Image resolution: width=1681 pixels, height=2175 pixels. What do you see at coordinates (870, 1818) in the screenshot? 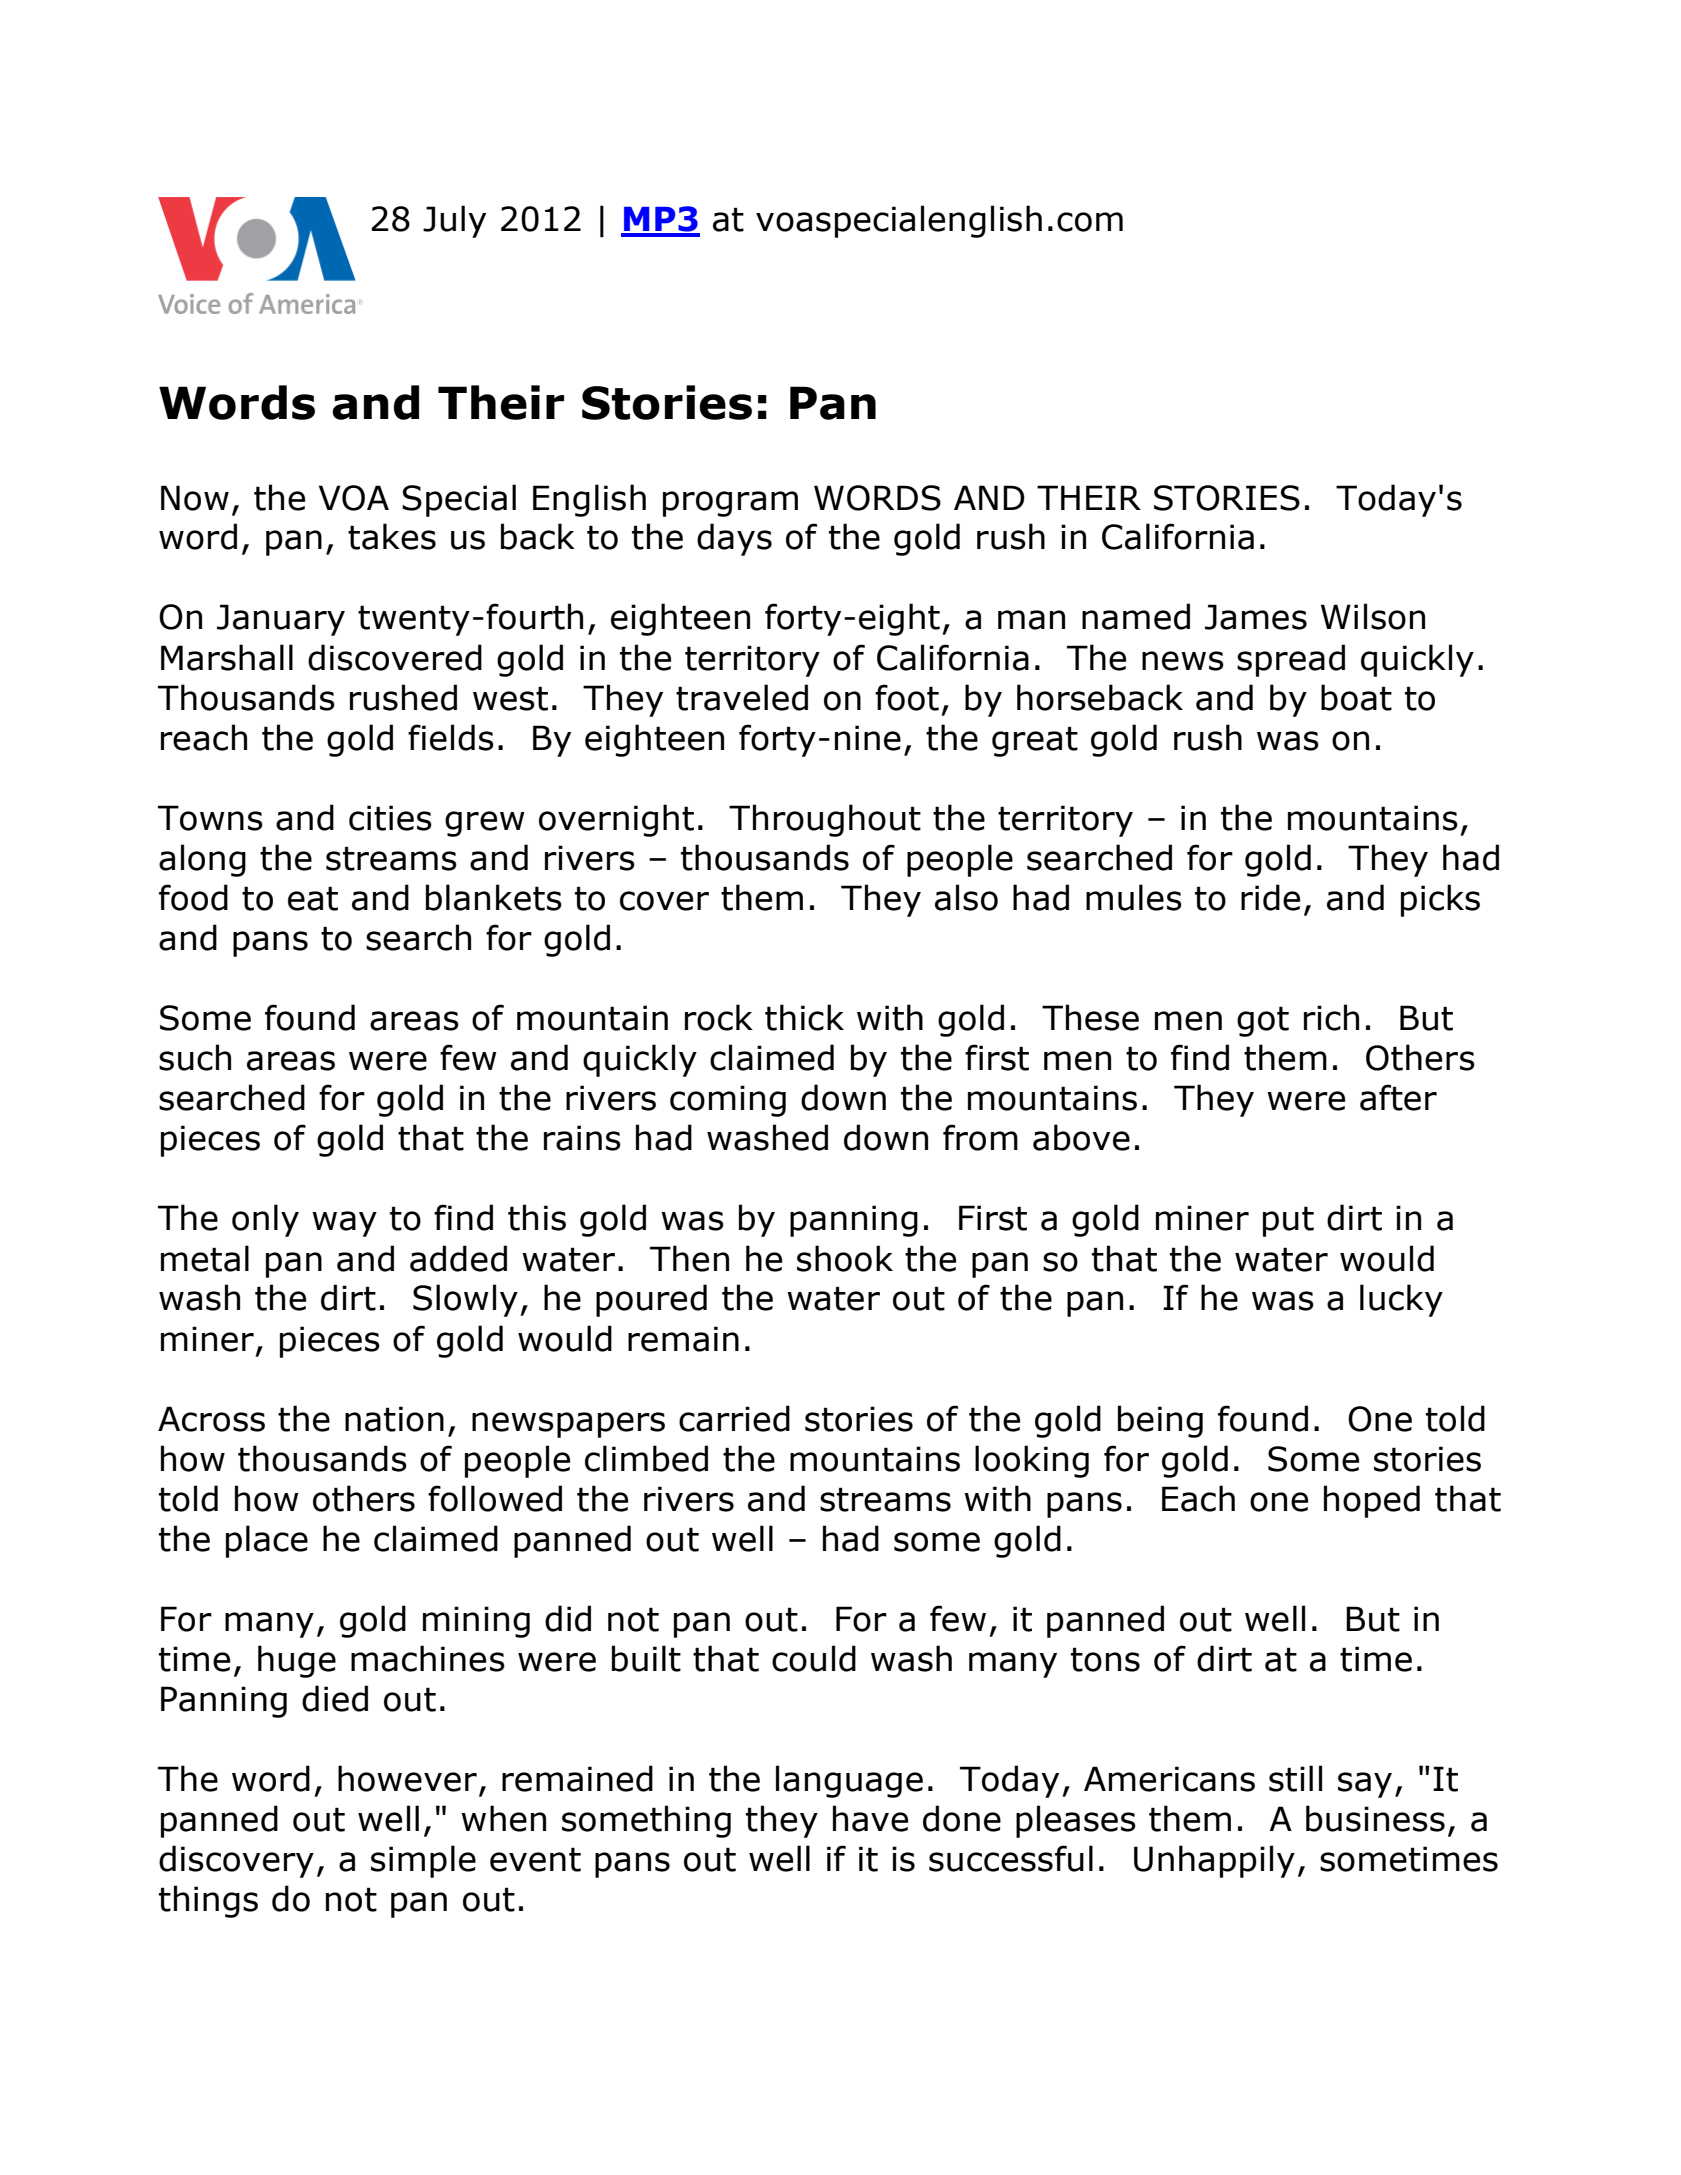
I see `have` at bounding box center [870, 1818].
